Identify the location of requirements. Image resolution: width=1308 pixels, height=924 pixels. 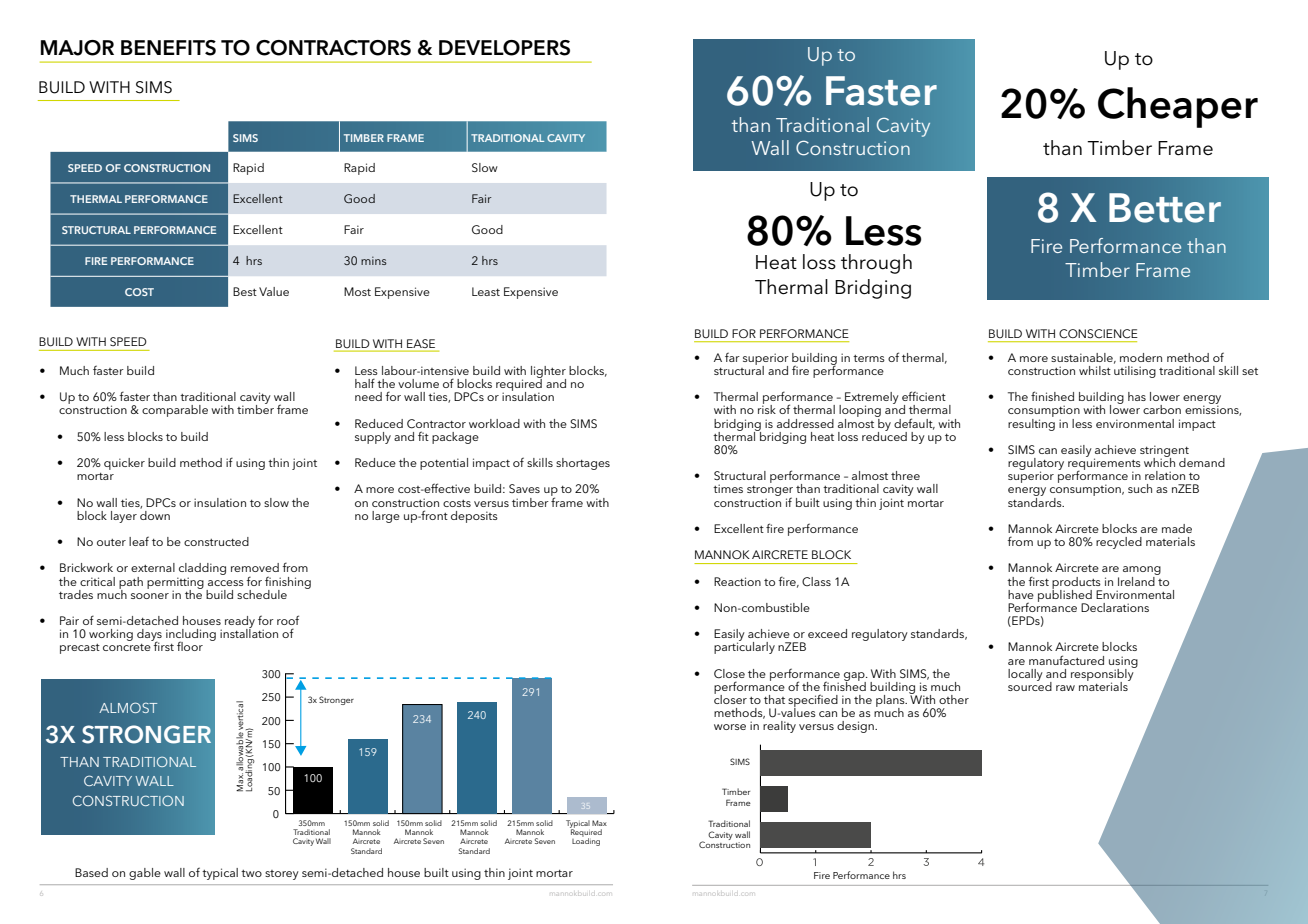
(1104, 464).
